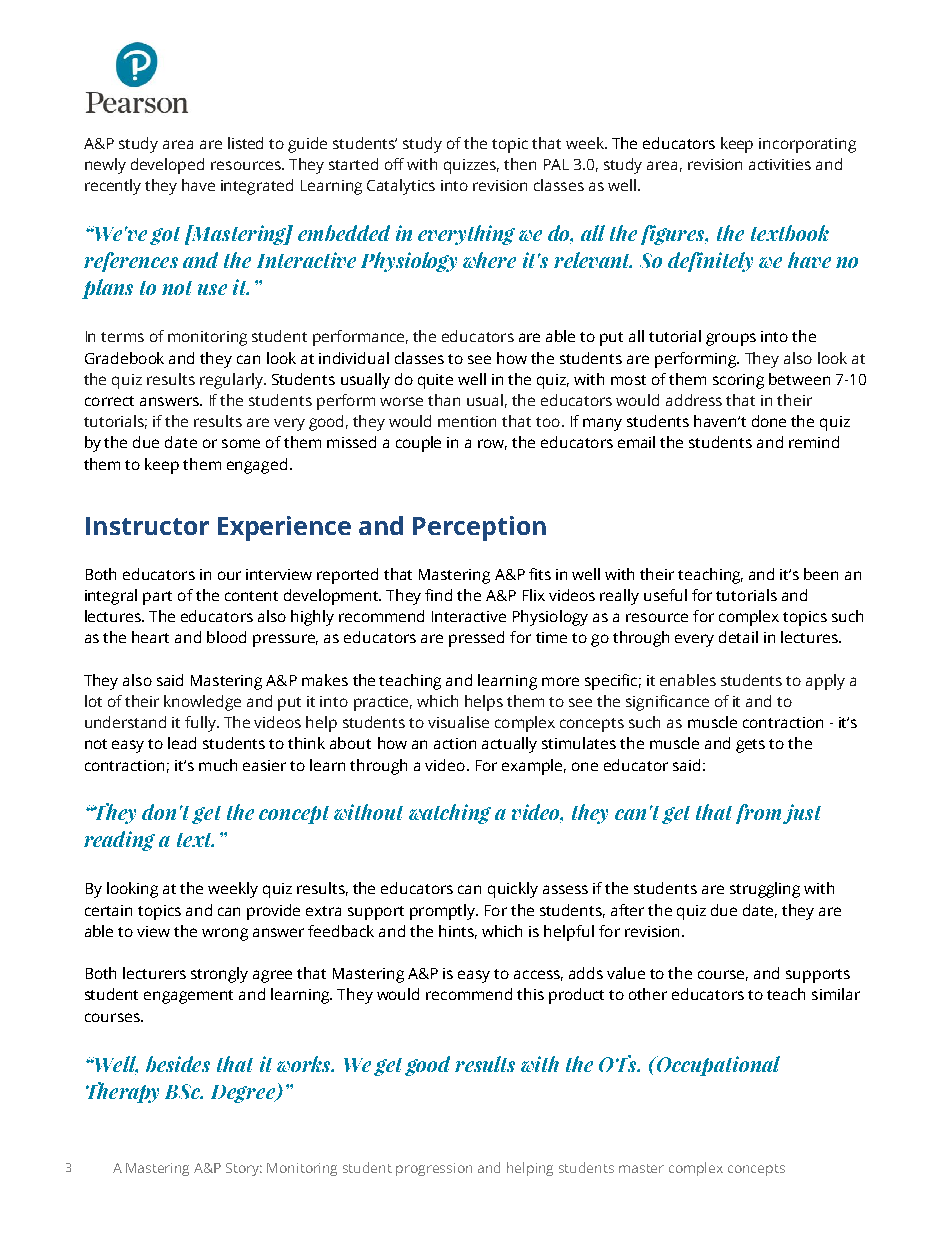  I want to click on activities, so click(780, 164).
